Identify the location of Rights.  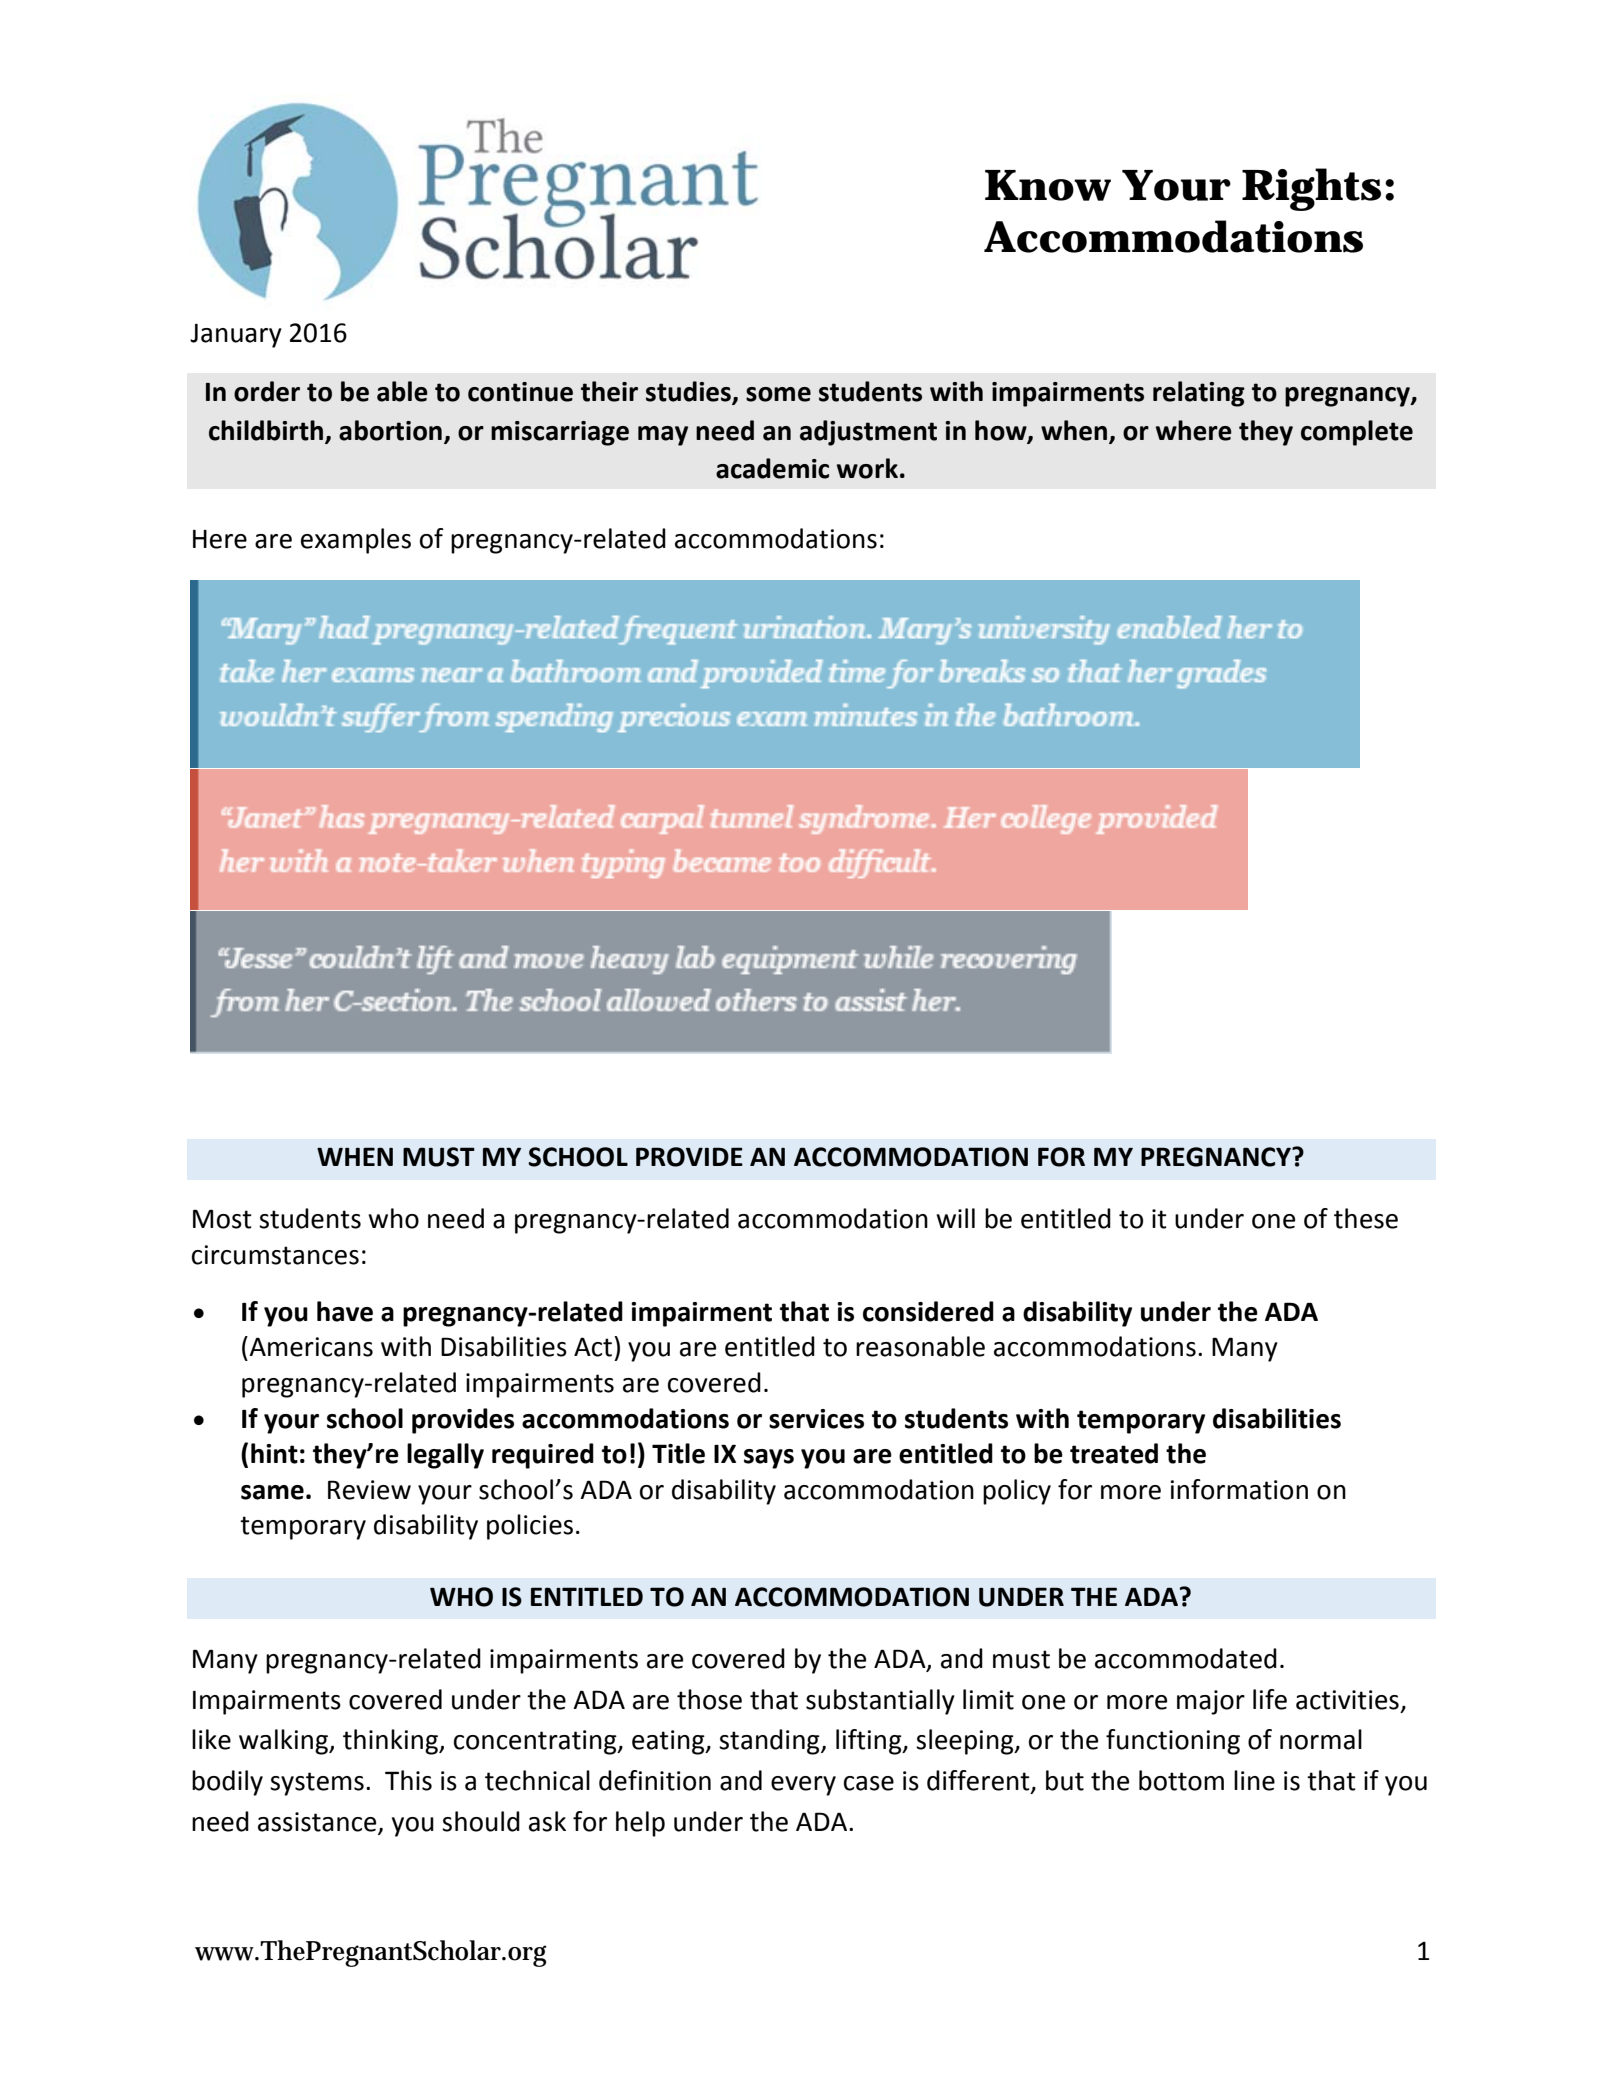
(1311, 189).
